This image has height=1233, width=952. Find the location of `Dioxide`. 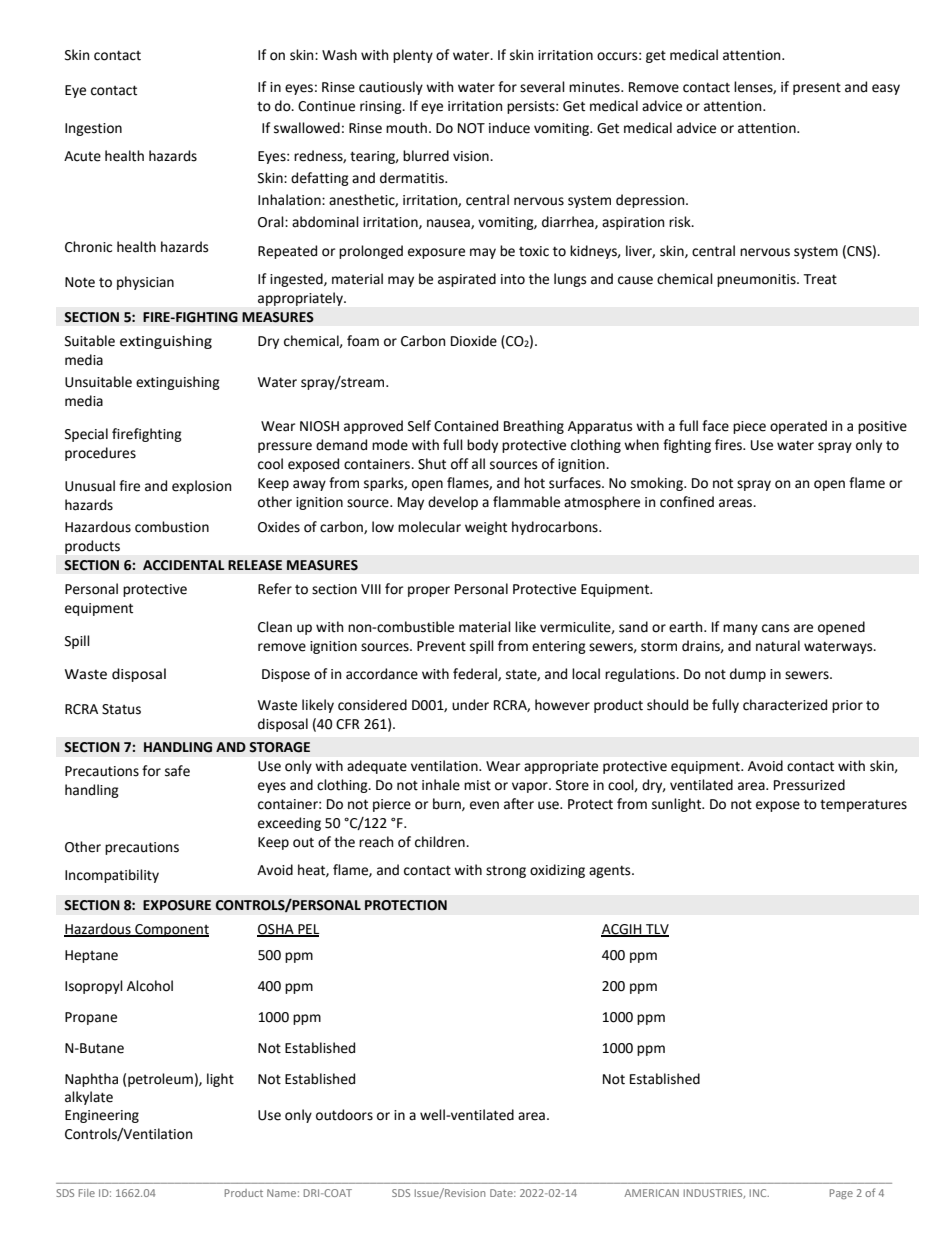

Dioxide is located at coordinates (474, 341).
